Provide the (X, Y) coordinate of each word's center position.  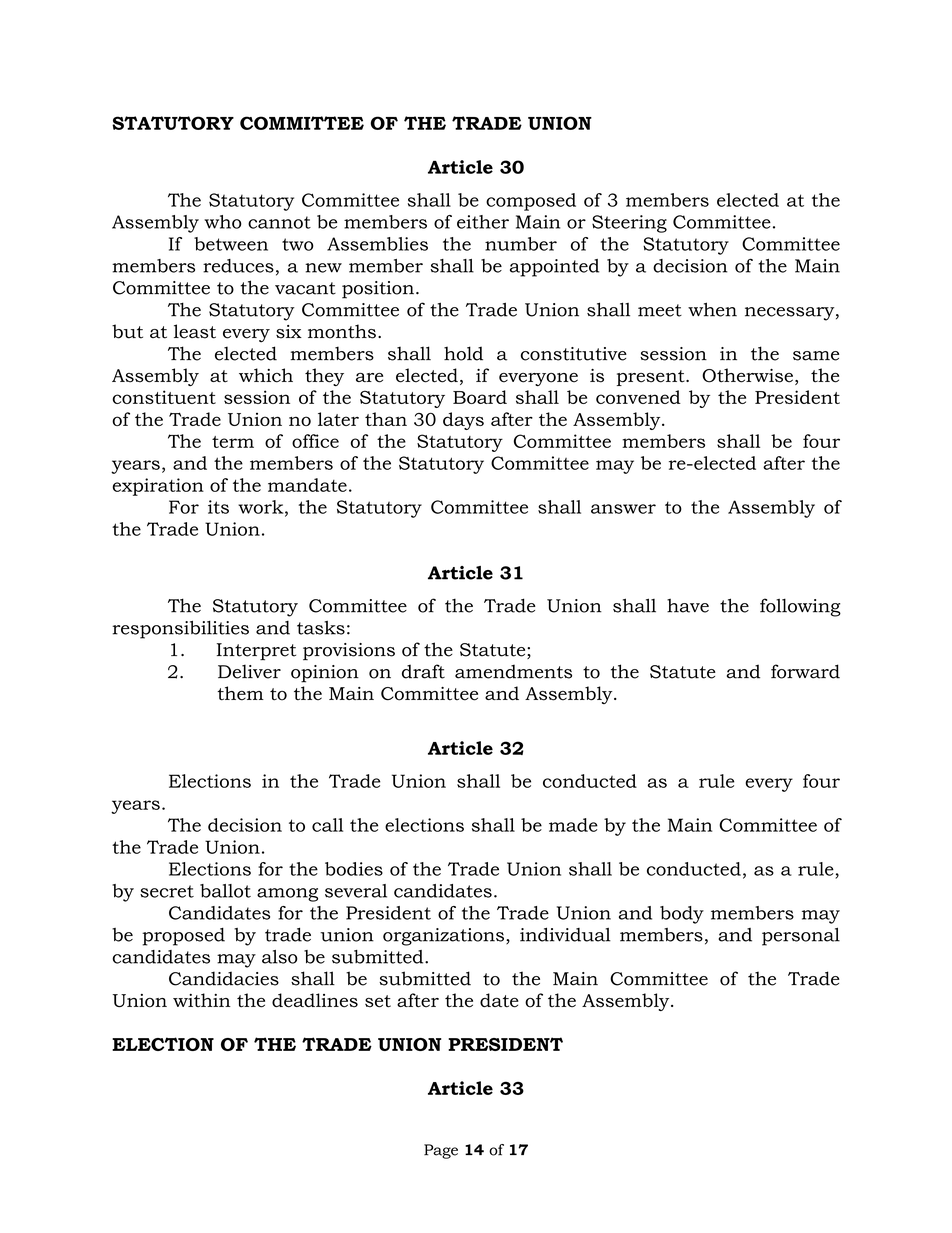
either (483, 222)
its (218, 507)
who (223, 222)
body (682, 915)
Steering (629, 224)
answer (623, 509)
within (202, 1000)
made (573, 825)
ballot (225, 891)
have (688, 606)
